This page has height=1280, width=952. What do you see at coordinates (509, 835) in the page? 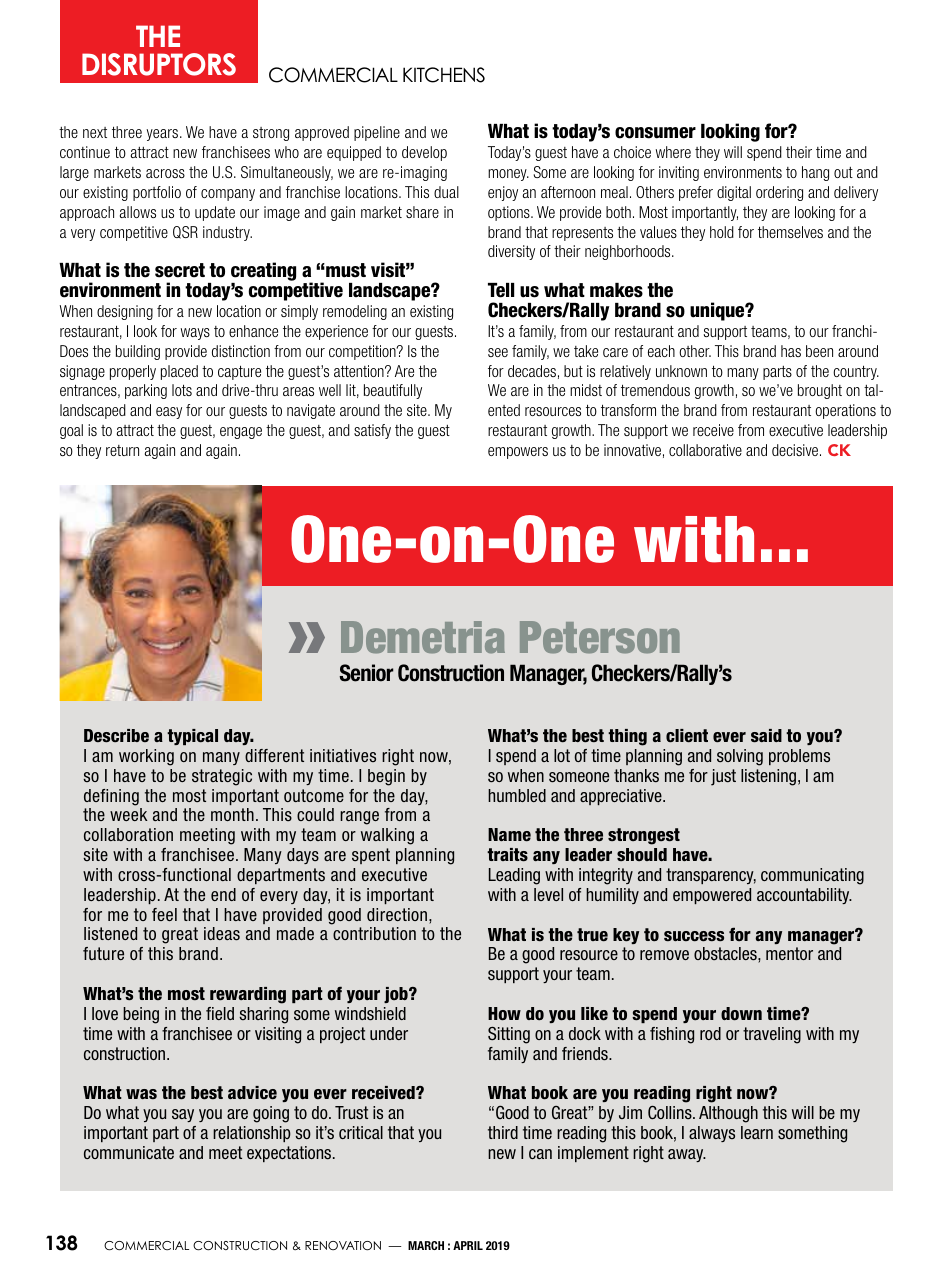
I see `Name` at bounding box center [509, 835].
